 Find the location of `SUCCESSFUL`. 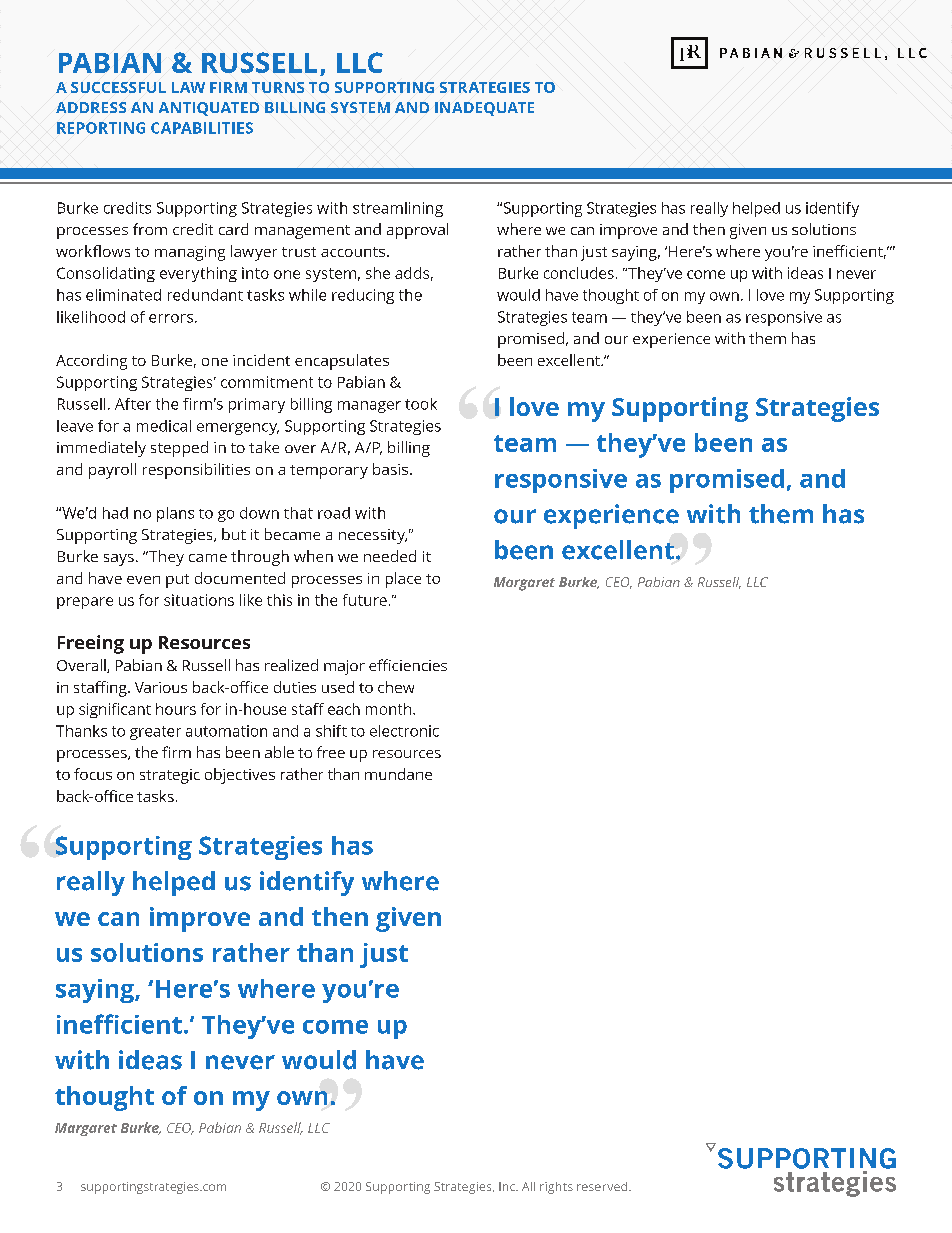

SUCCESSFUL is located at coordinates (118, 87).
